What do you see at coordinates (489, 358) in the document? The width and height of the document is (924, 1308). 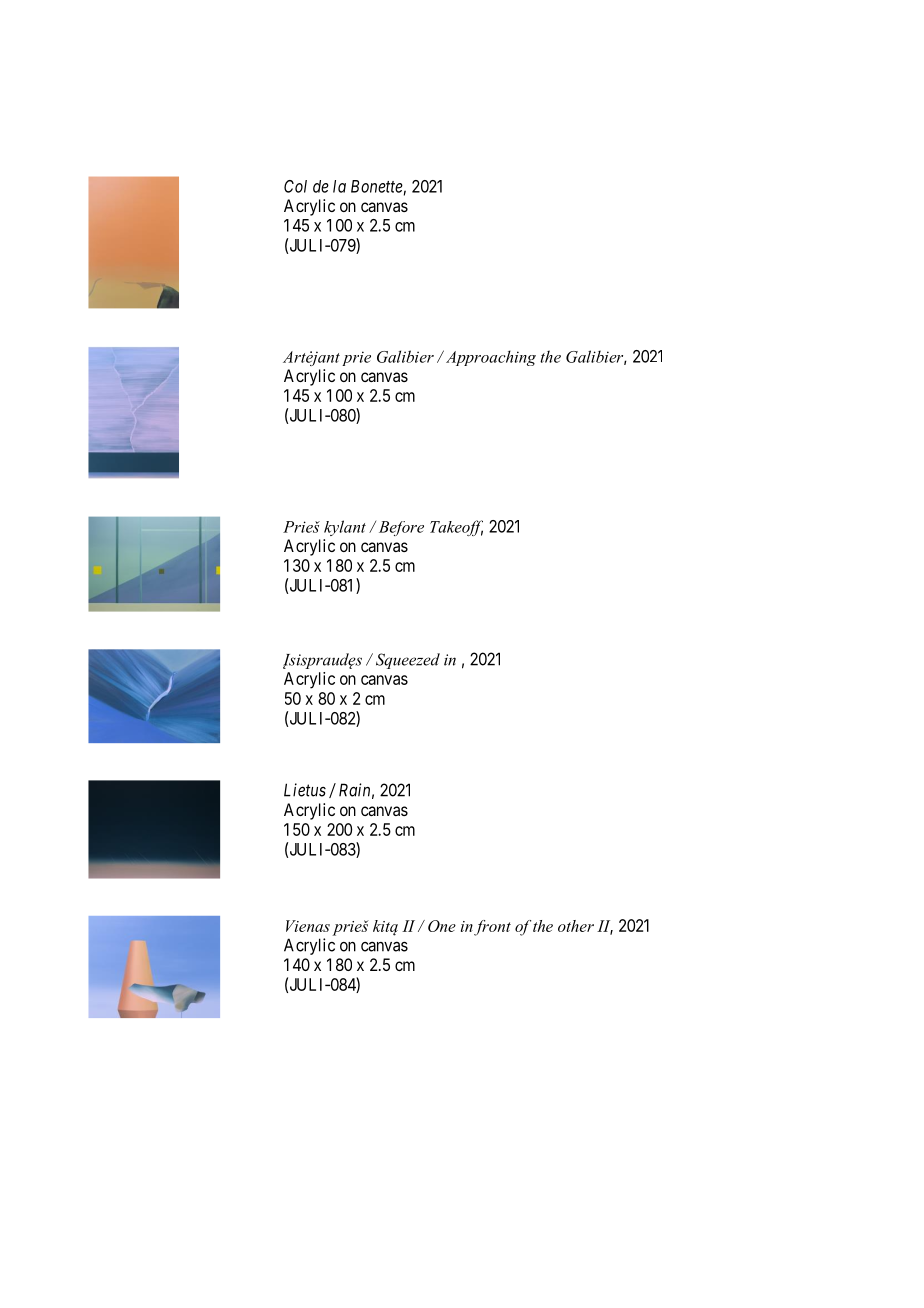 I see `Approaching` at bounding box center [489, 358].
